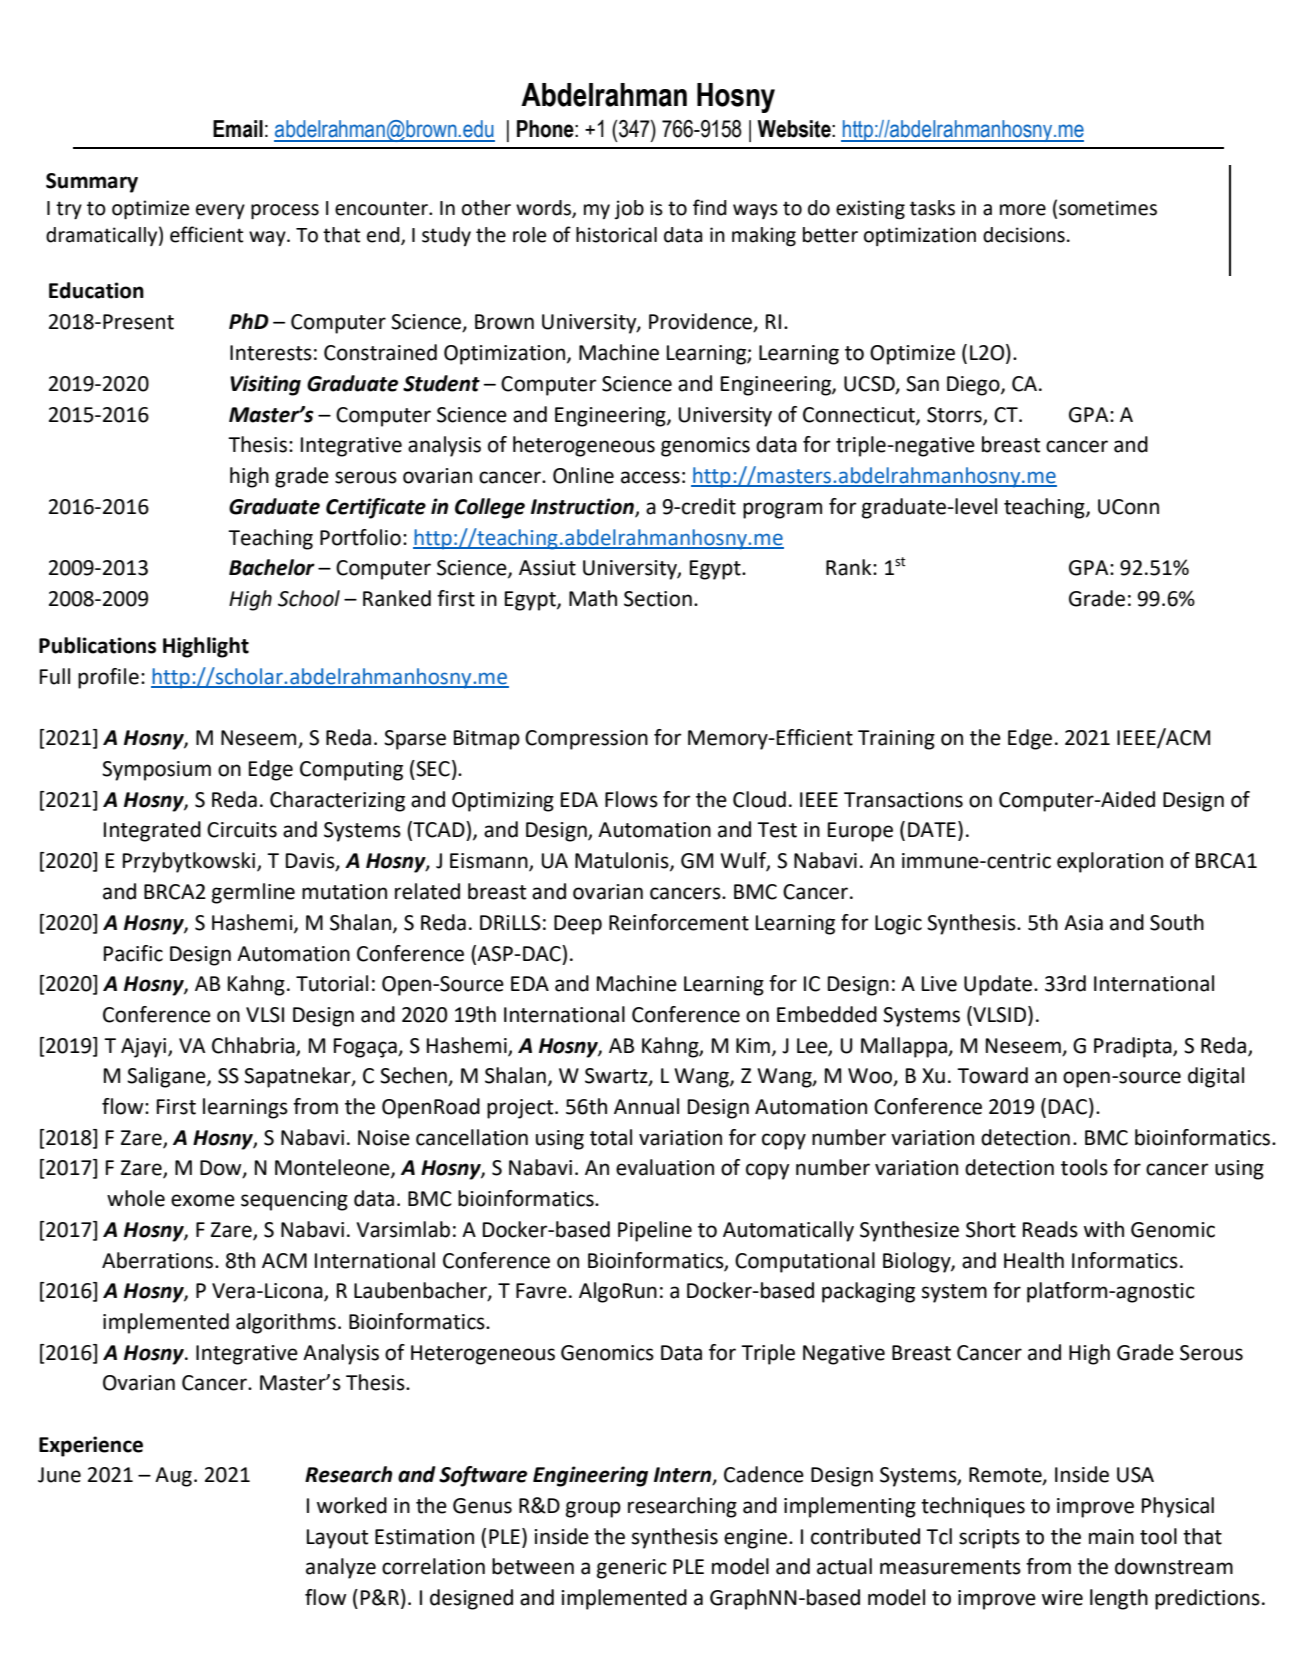  What do you see at coordinates (220, 211) in the screenshot?
I see `every` at bounding box center [220, 211].
